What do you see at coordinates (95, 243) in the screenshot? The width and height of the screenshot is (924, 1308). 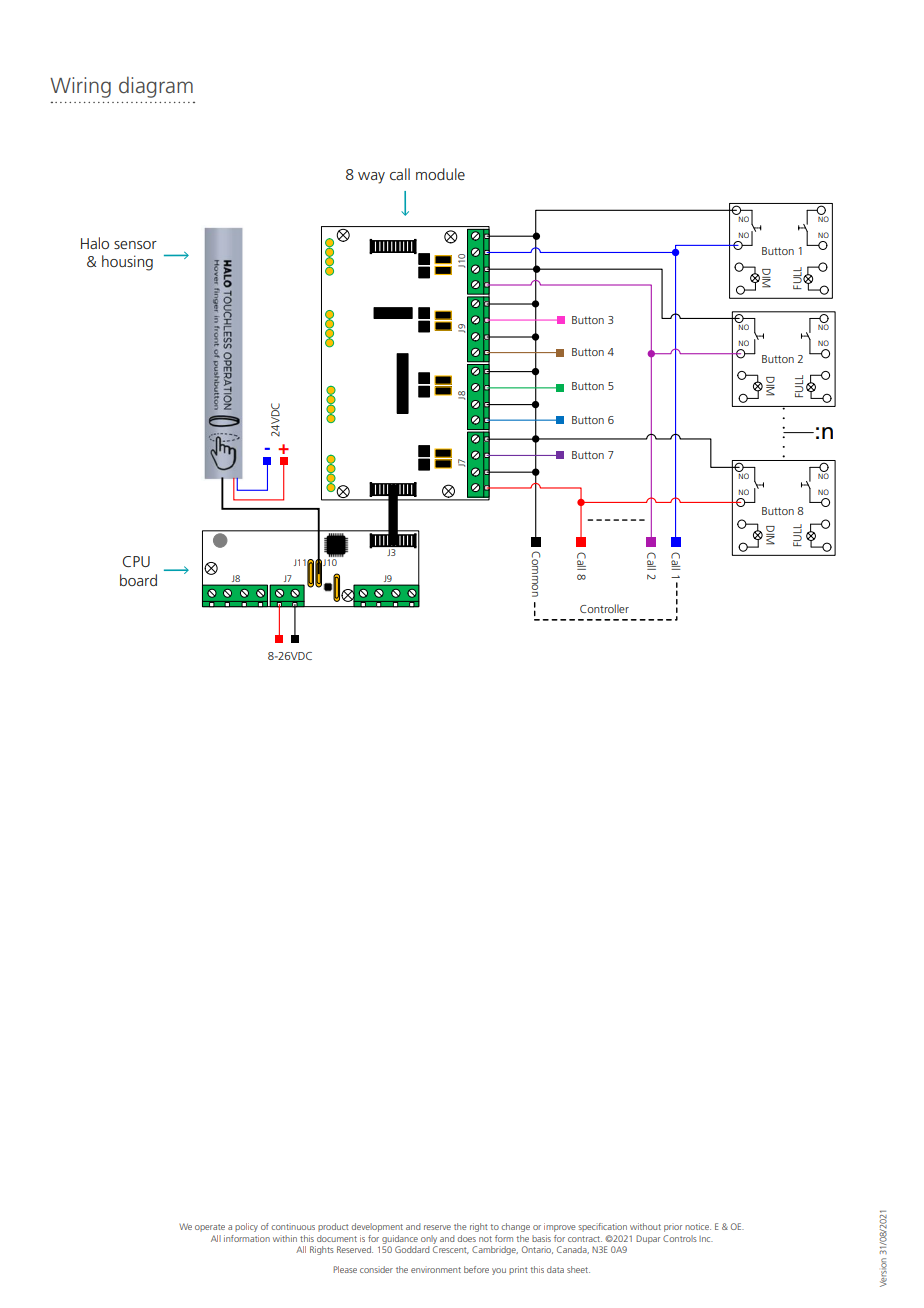 I see `Halo` at bounding box center [95, 243].
